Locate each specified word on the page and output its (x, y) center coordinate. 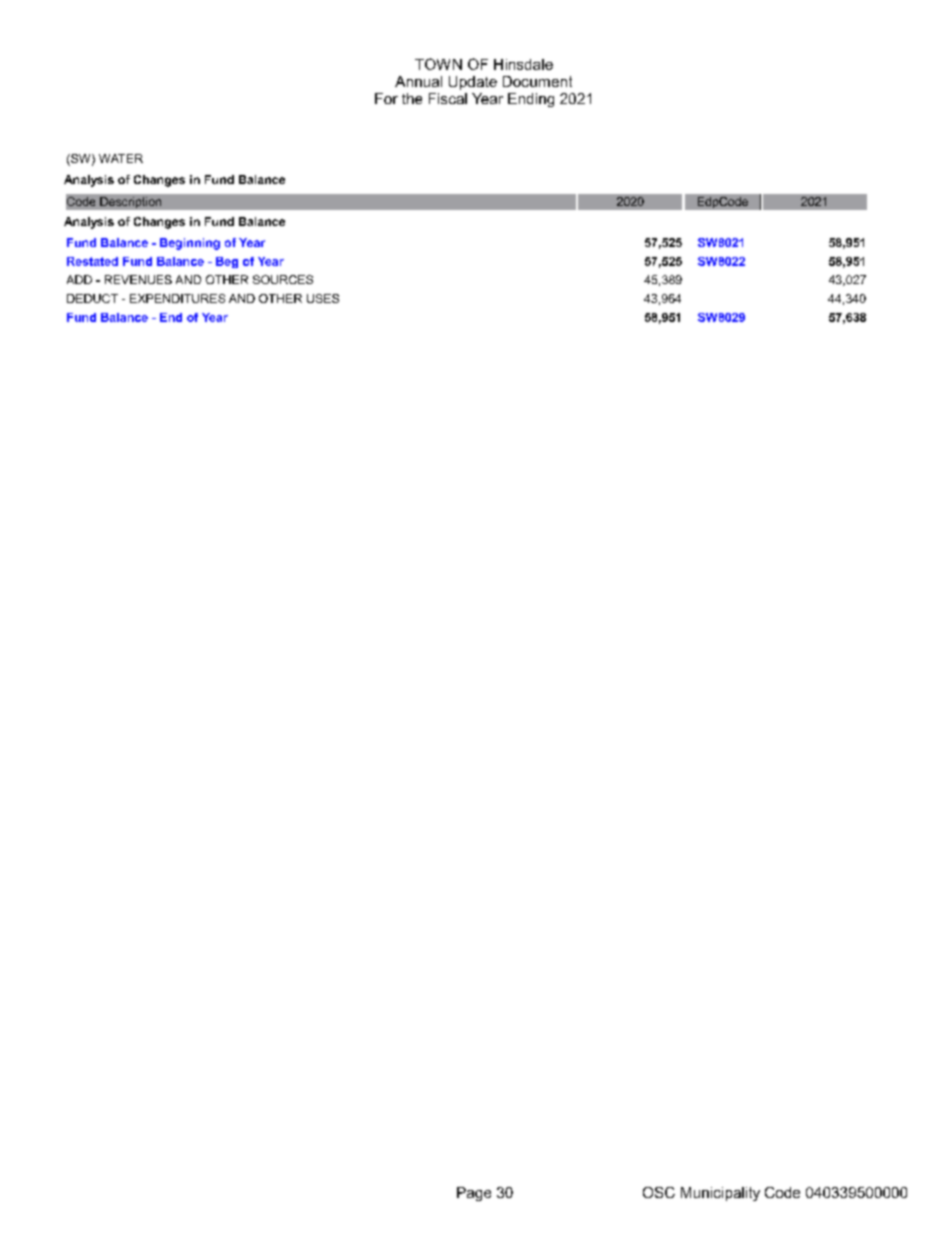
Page (474, 1194)
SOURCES (283, 279)
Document (537, 81)
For (386, 98)
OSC (659, 1192)
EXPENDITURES (177, 298)
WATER (121, 158)
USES (323, 298)
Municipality (720, 1194)
